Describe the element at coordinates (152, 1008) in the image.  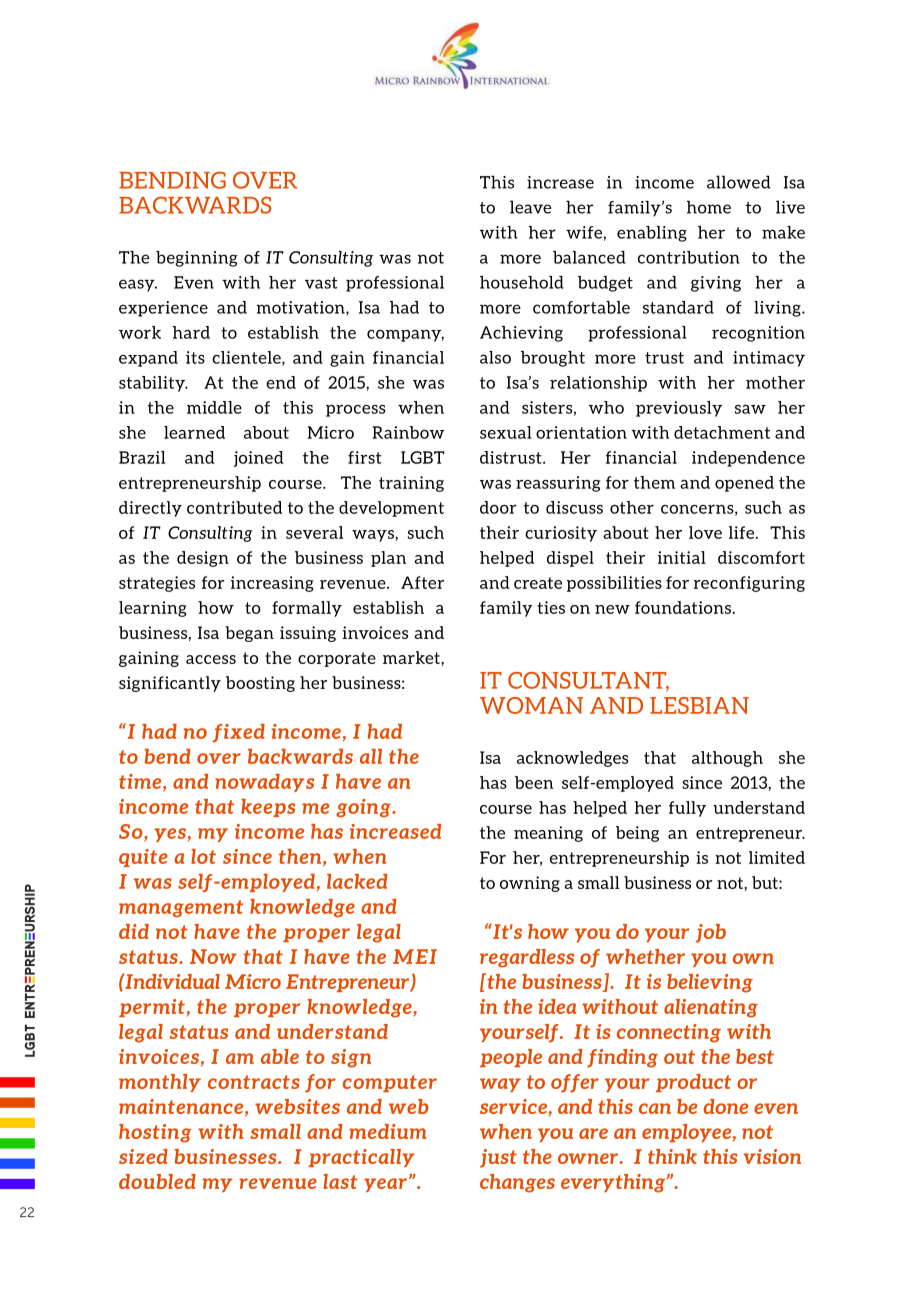
I see `permit` at that location.
